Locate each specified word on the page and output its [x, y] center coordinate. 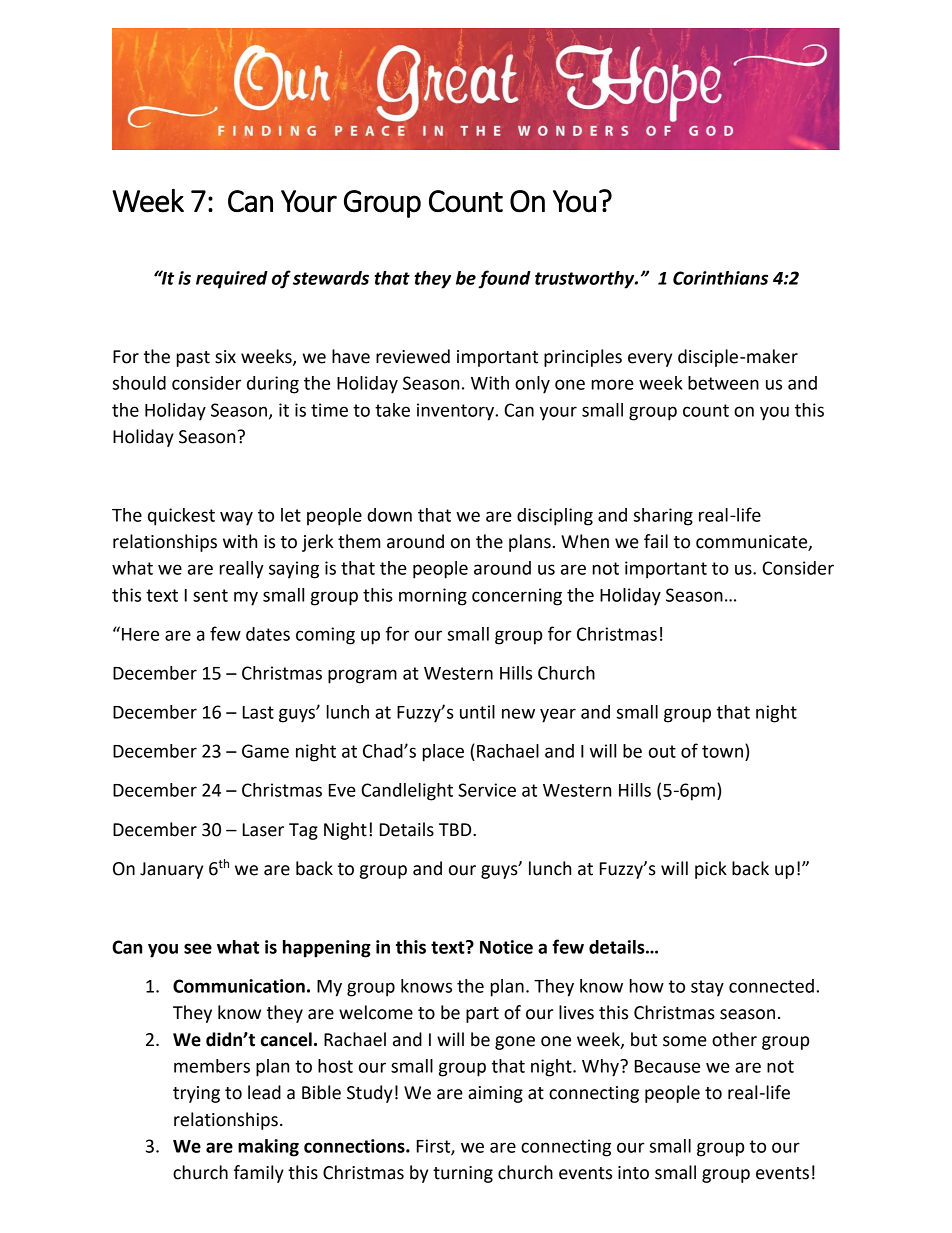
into [633, 1173]
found [504, 279]
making [268, 1148]
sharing [663, 517]
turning [463, 1174]
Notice [506, 947]
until [477, 712]
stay [707, 988]
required [232, 280]
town [724, 751]
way [236, 518]
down [389, 515]
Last [258, 712]
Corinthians [720, 278]
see [198, 948]
